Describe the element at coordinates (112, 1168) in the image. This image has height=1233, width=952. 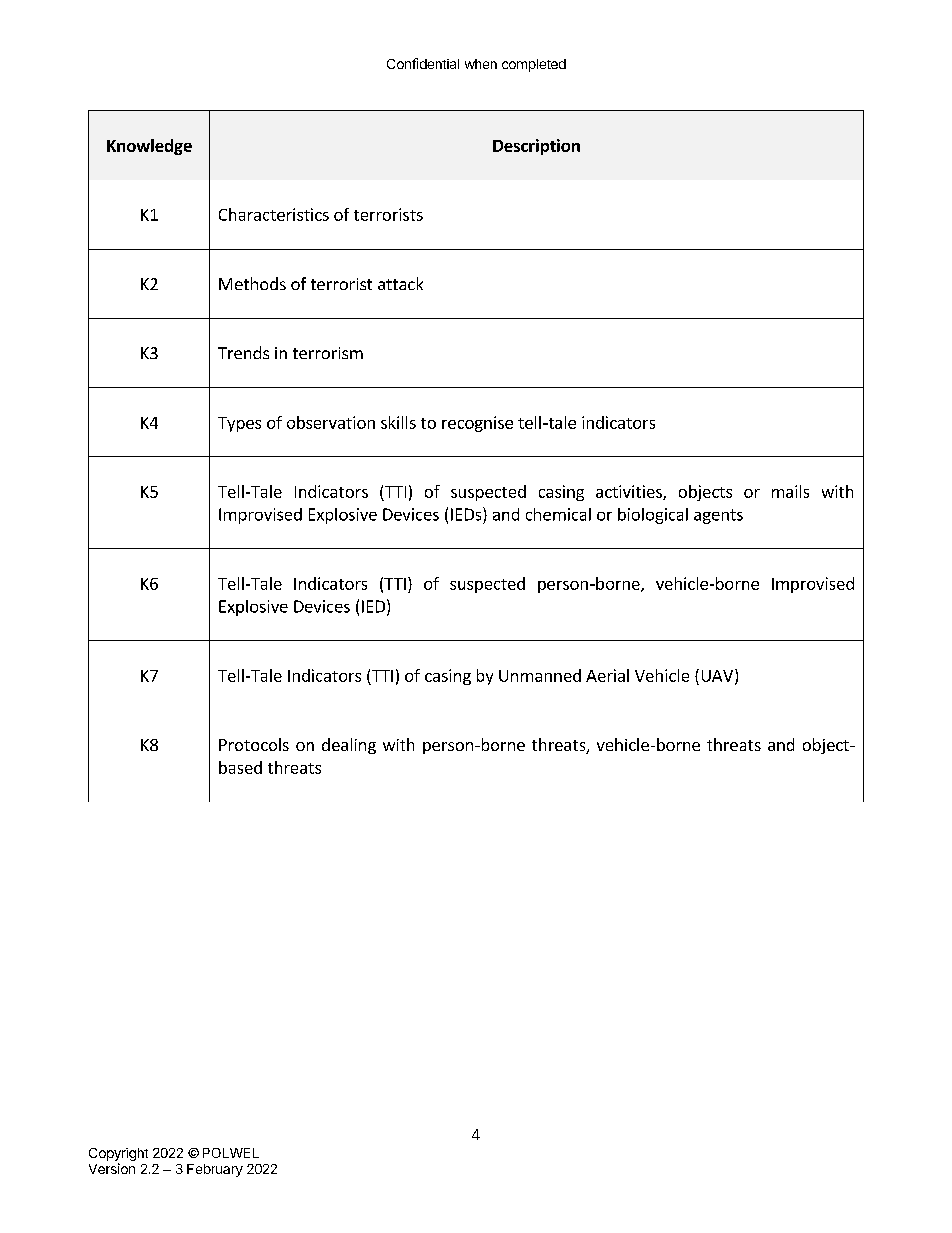
I see `Version` at that location.
